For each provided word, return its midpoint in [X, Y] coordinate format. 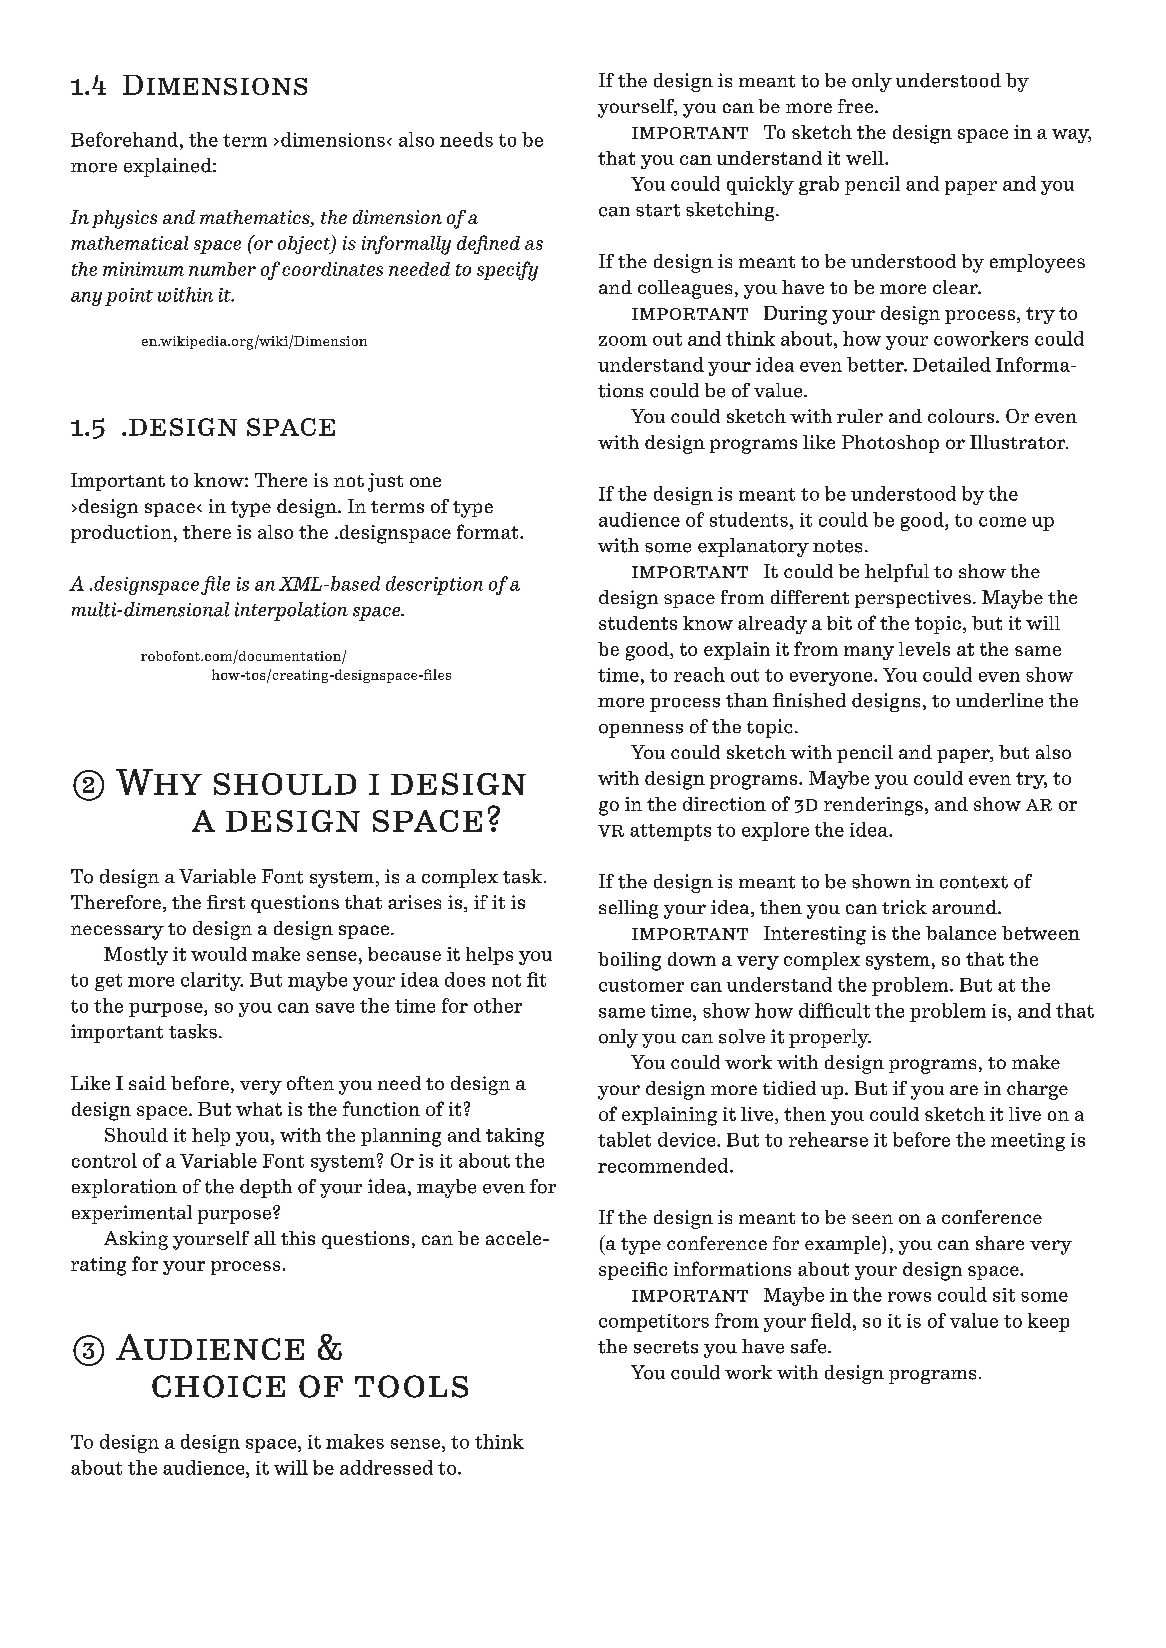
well [866, 158]
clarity [212, 981]
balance [961, 933]
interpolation [291, 611]
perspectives [913, 599]
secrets [666, 1347]
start [658, 210]
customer [641, 985]
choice [218, 1386]
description [434, 585]
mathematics [256, 218]
